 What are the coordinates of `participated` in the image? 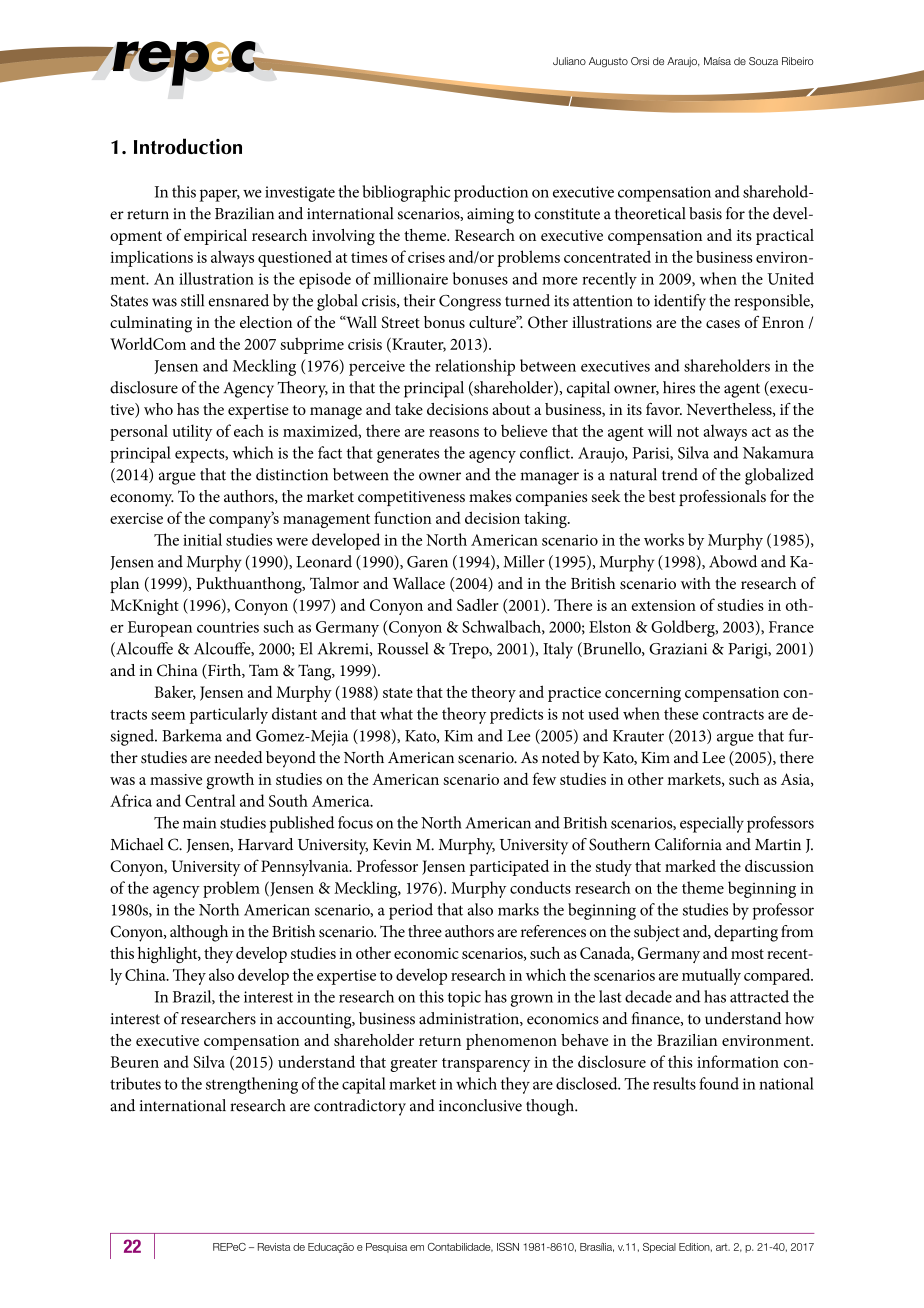 It's located at (509, 867).
